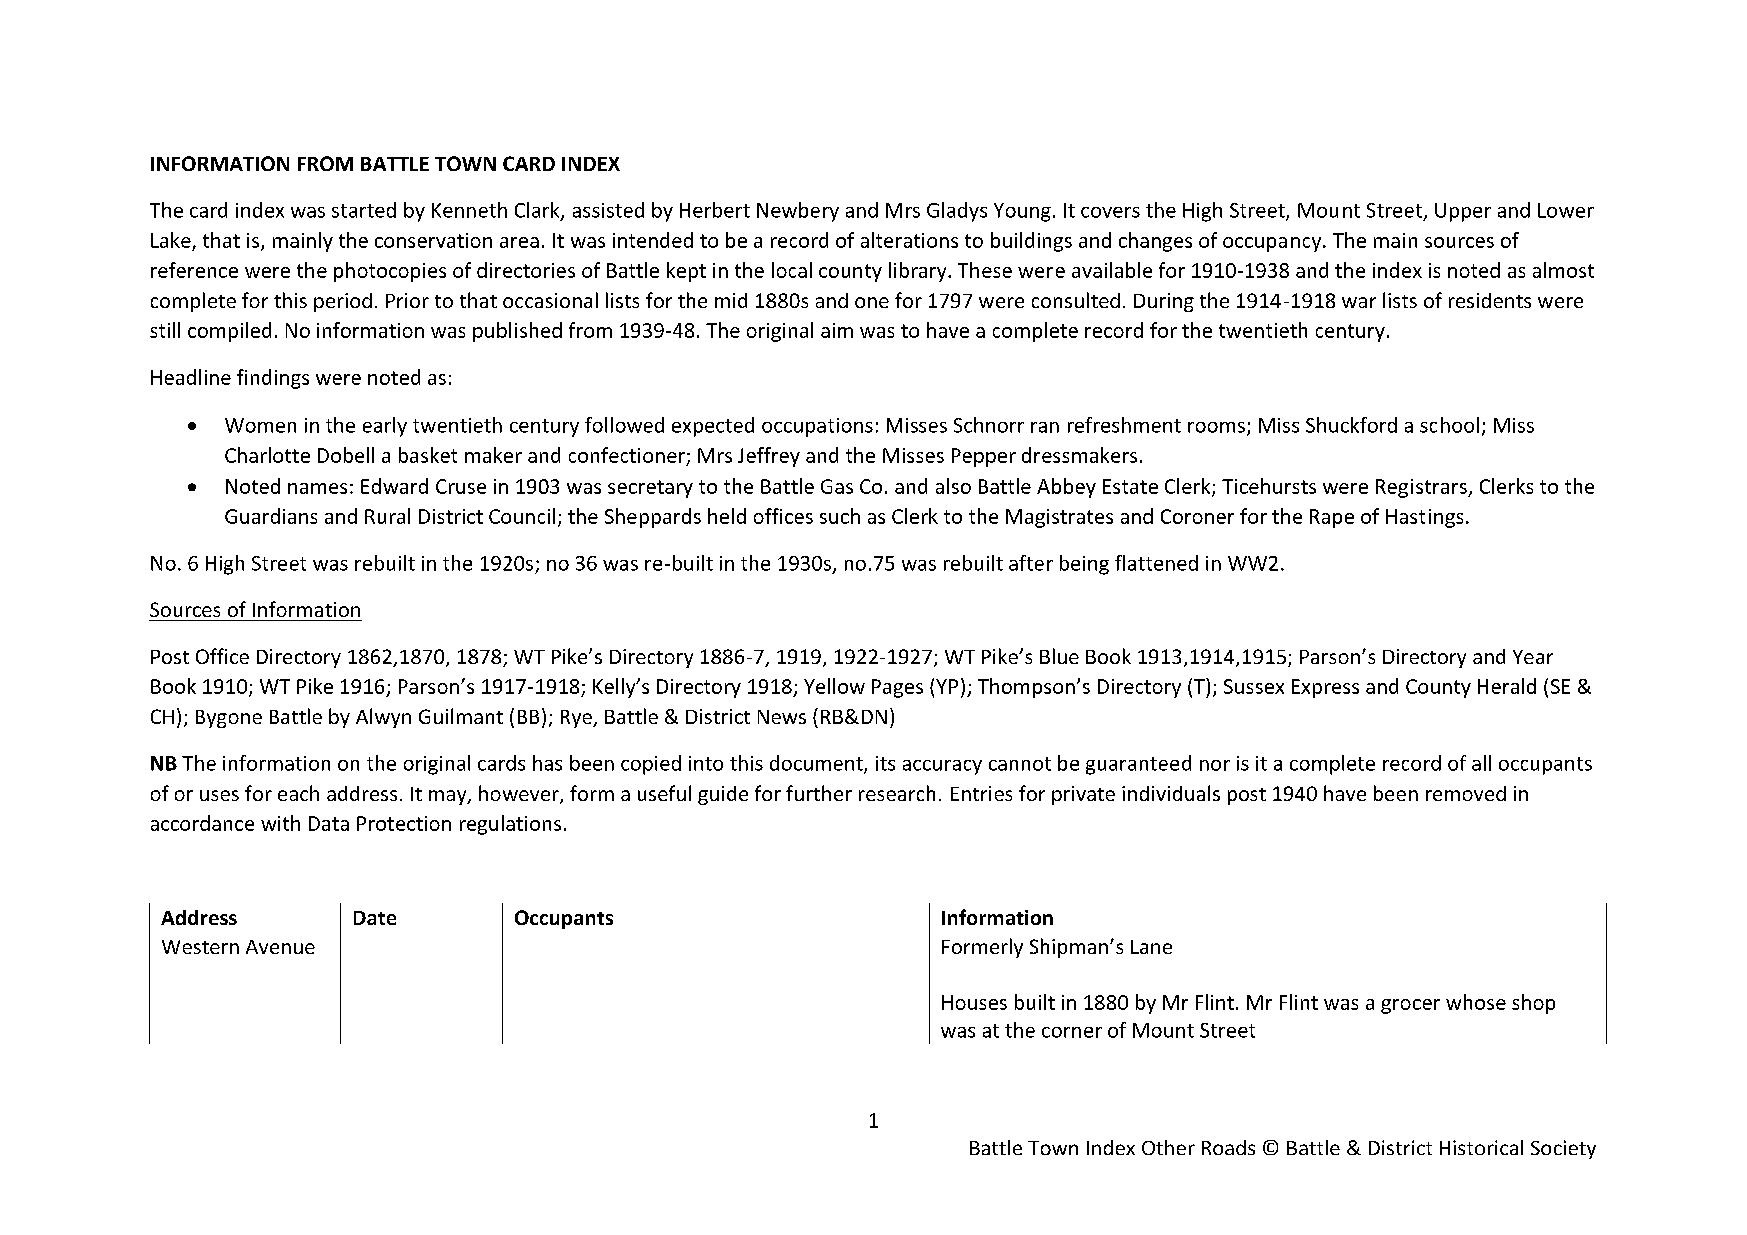 Image resolution: width=1747 pixels, height=1235 pixels. I want to click on alterations, so click(909, 240).
